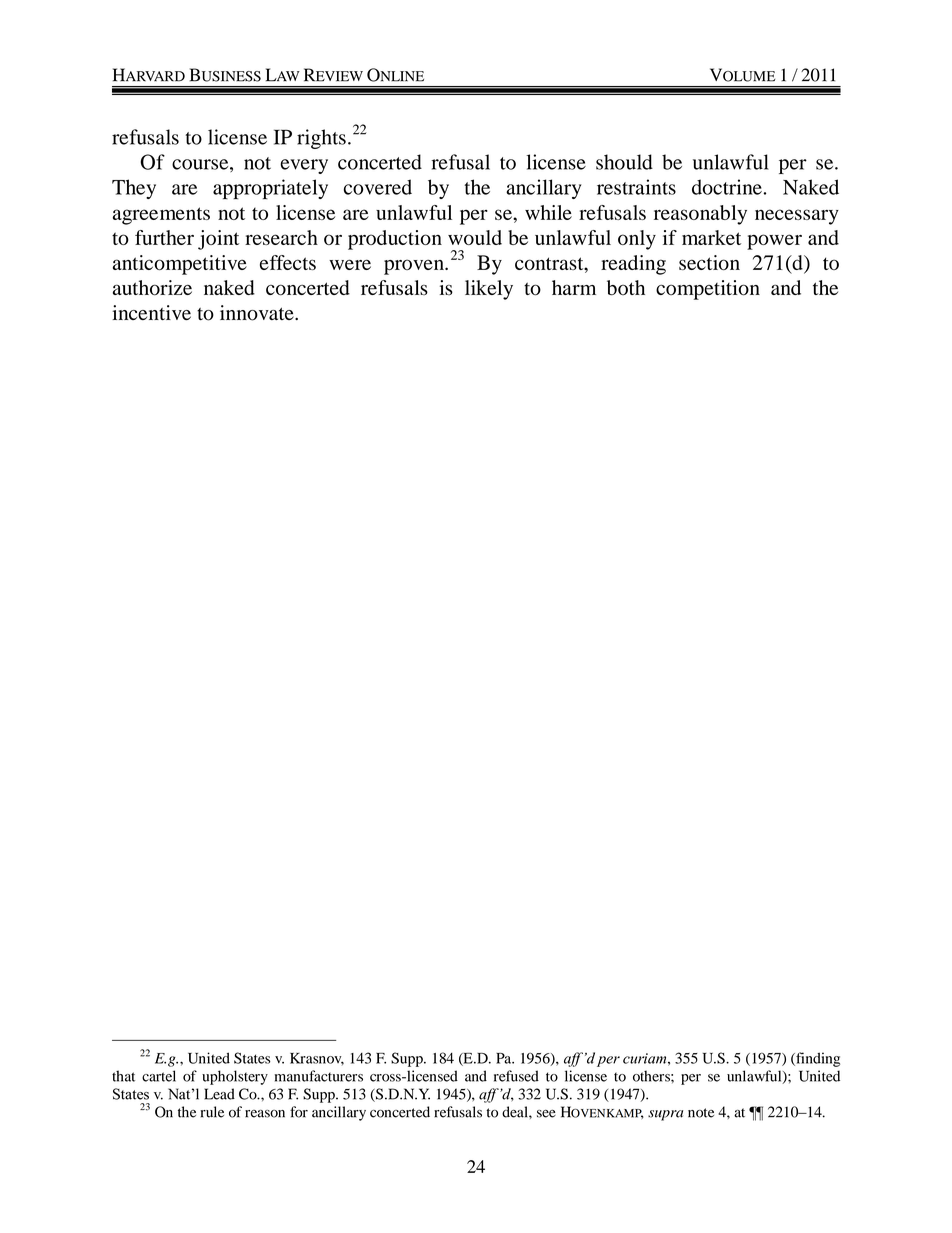  What do you see at coordinates (489, 290) in the screenshot?
I see `likely` at bounding box center [489, 290].
